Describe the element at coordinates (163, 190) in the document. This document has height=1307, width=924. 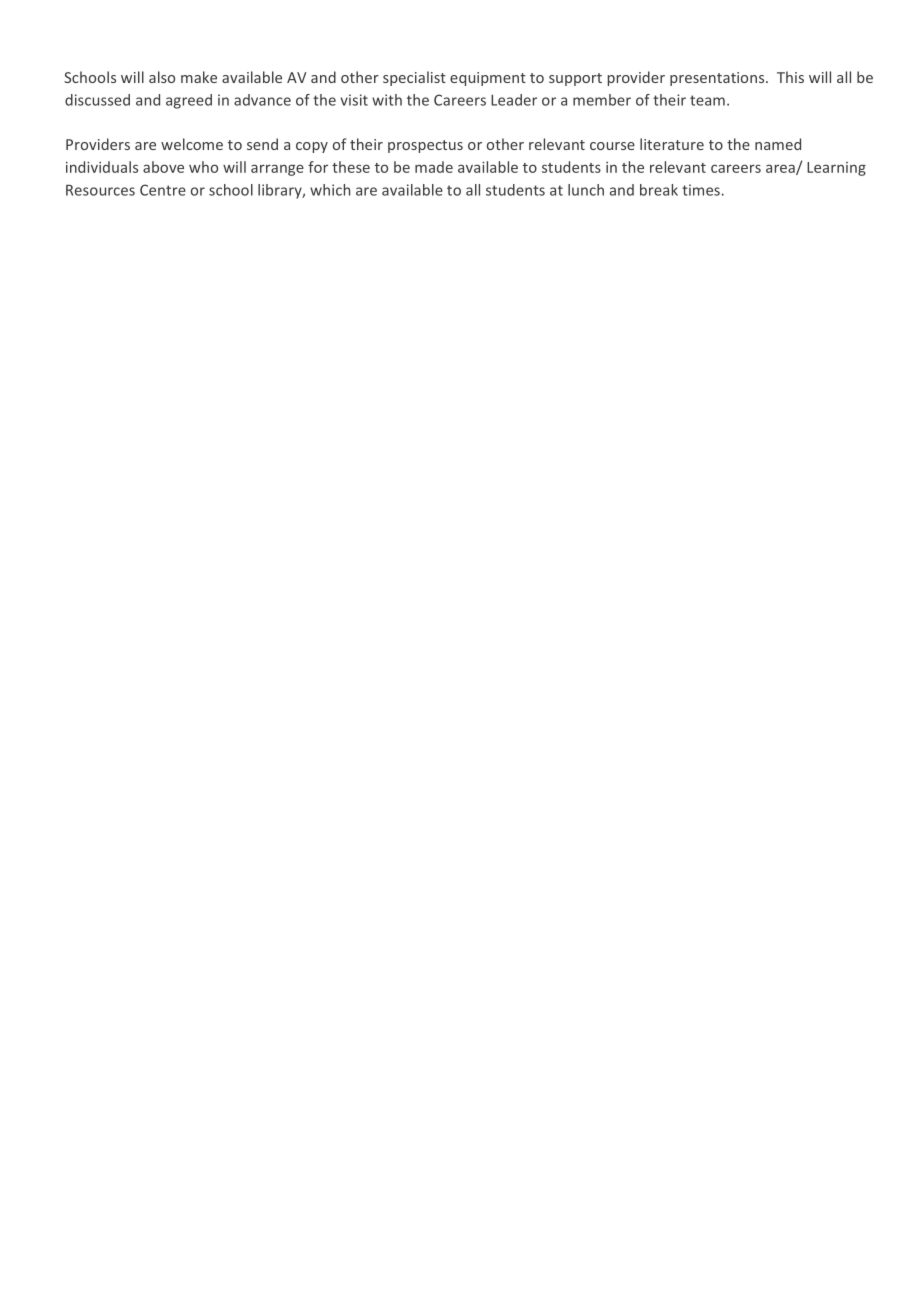
I see `Centre` at that location.
